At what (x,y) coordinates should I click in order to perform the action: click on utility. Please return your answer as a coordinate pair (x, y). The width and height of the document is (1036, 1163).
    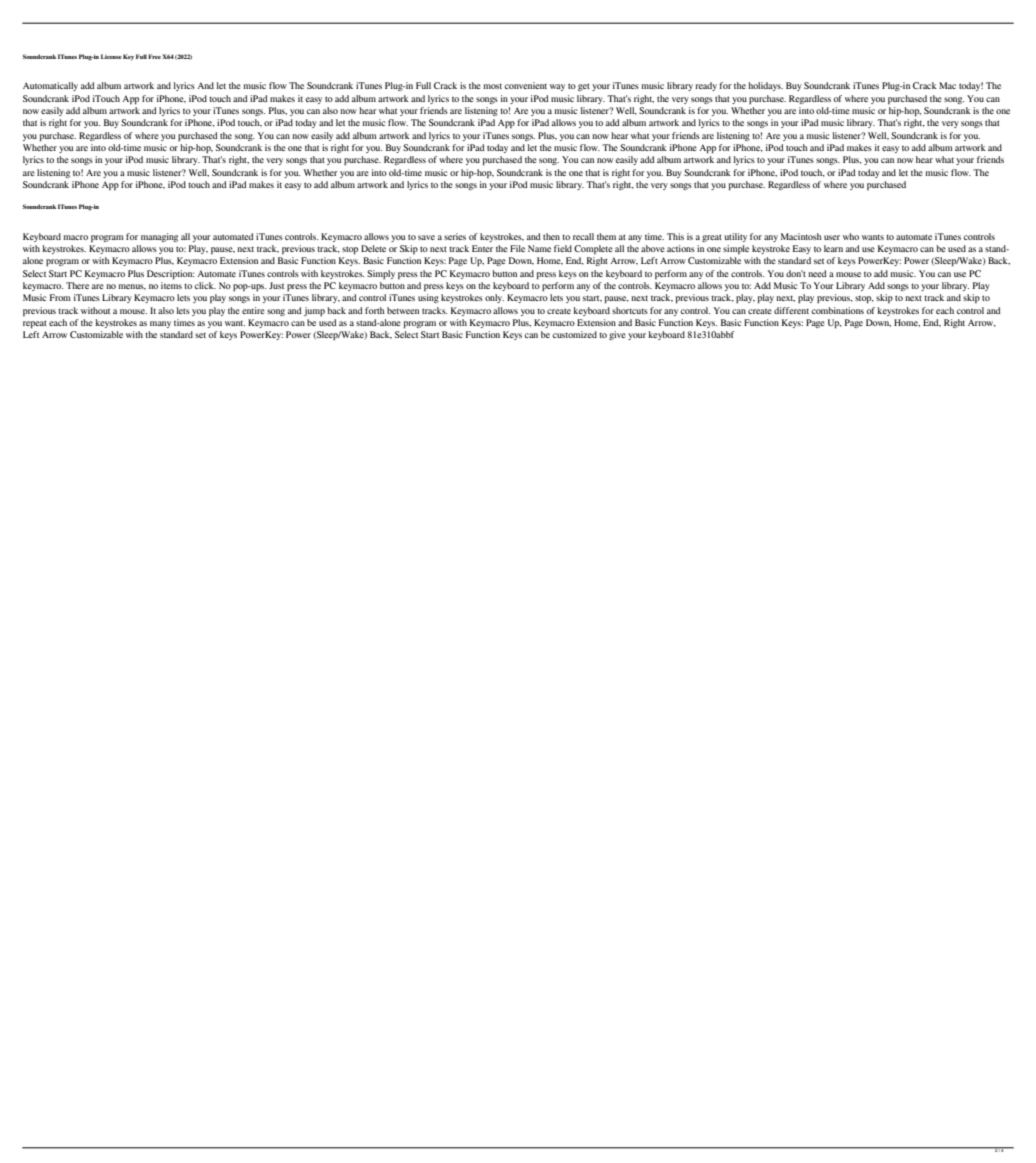
    Looking at the image, I should click on (736, 237).
